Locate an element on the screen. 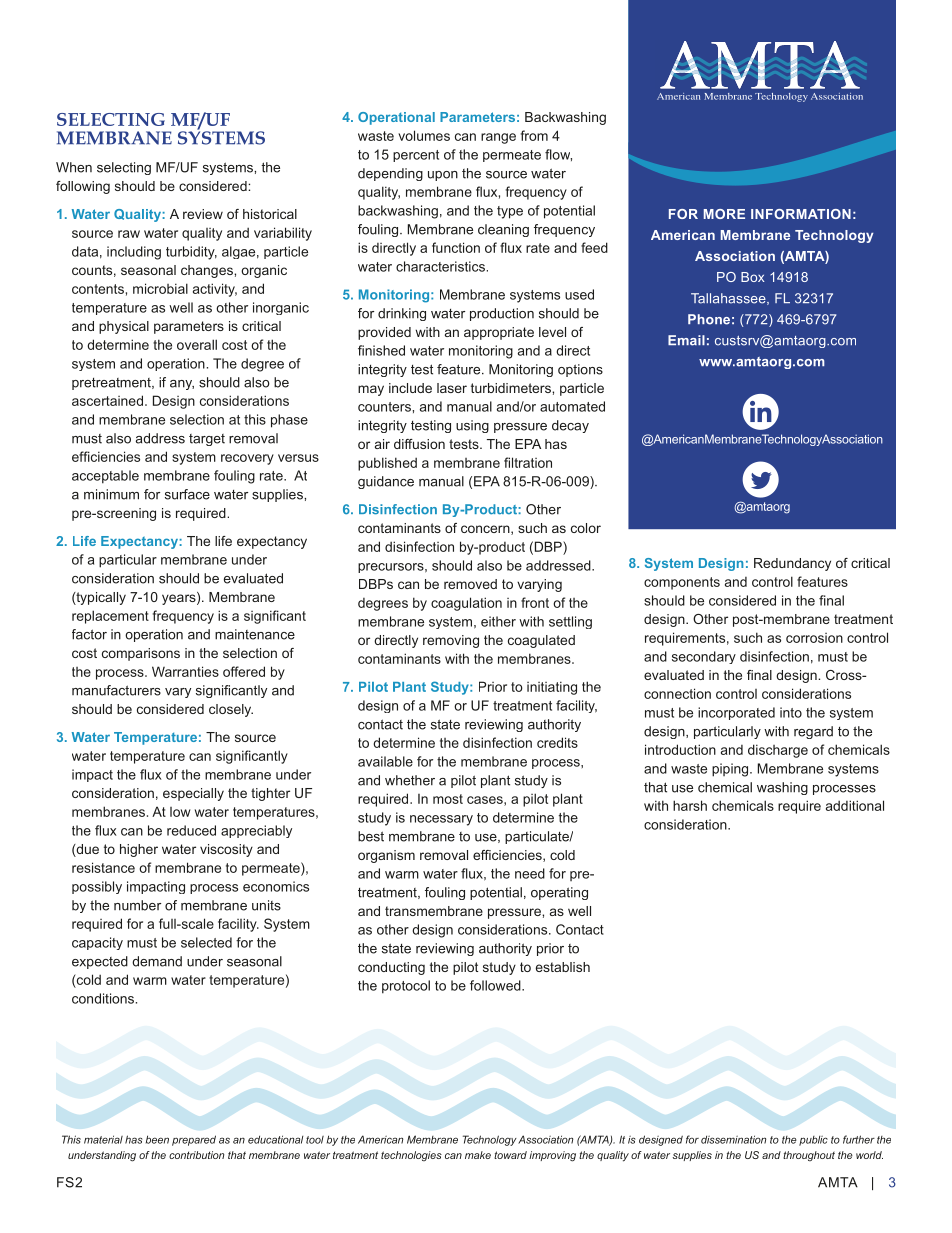 The width and height of the screenshot is (952, 1233). been is located at coordinates (157, 1139).
